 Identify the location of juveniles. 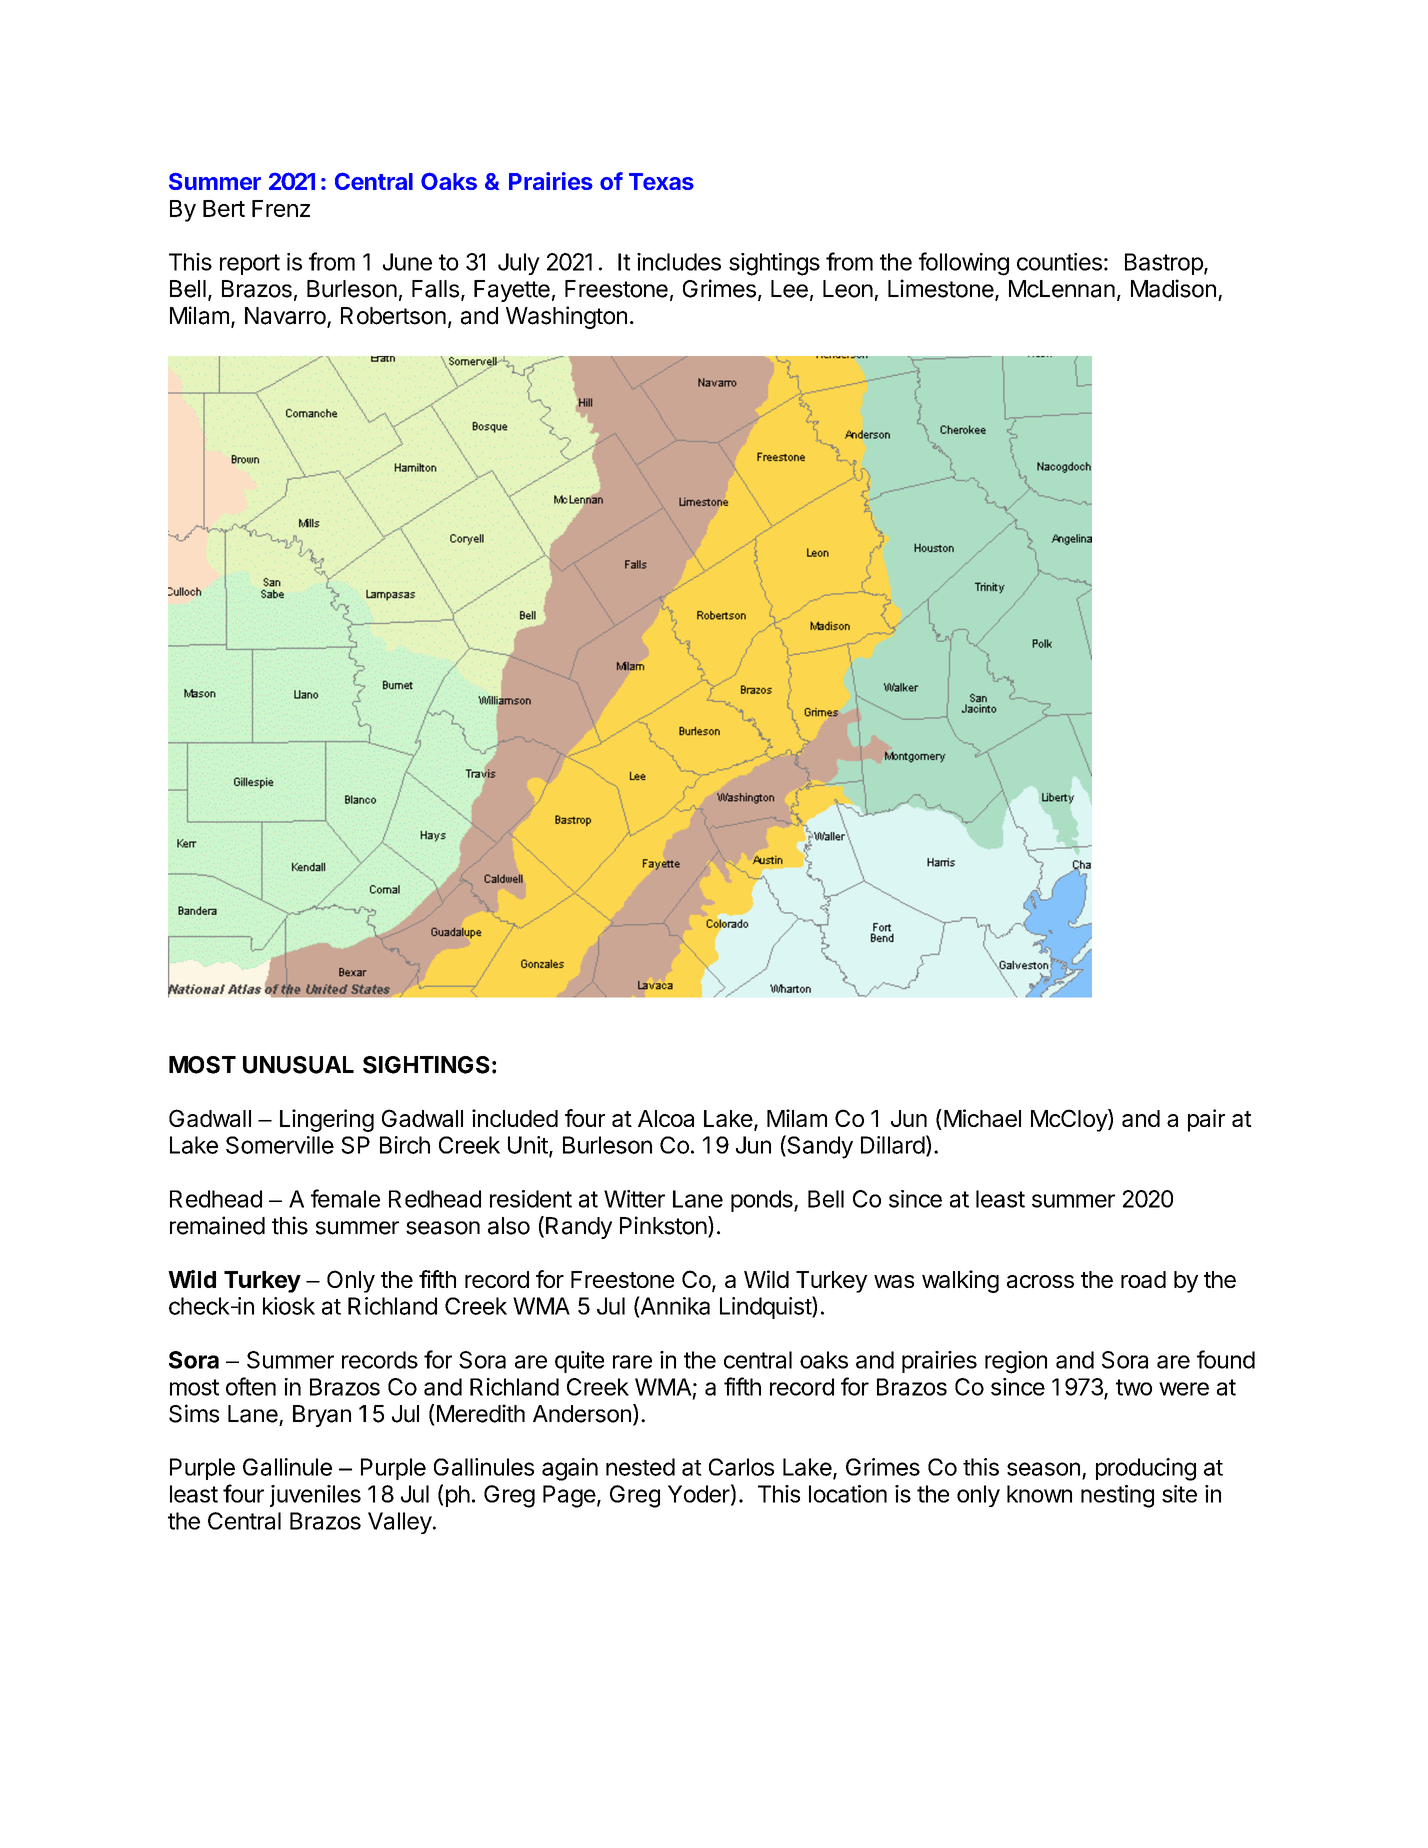
(315, 1496).
